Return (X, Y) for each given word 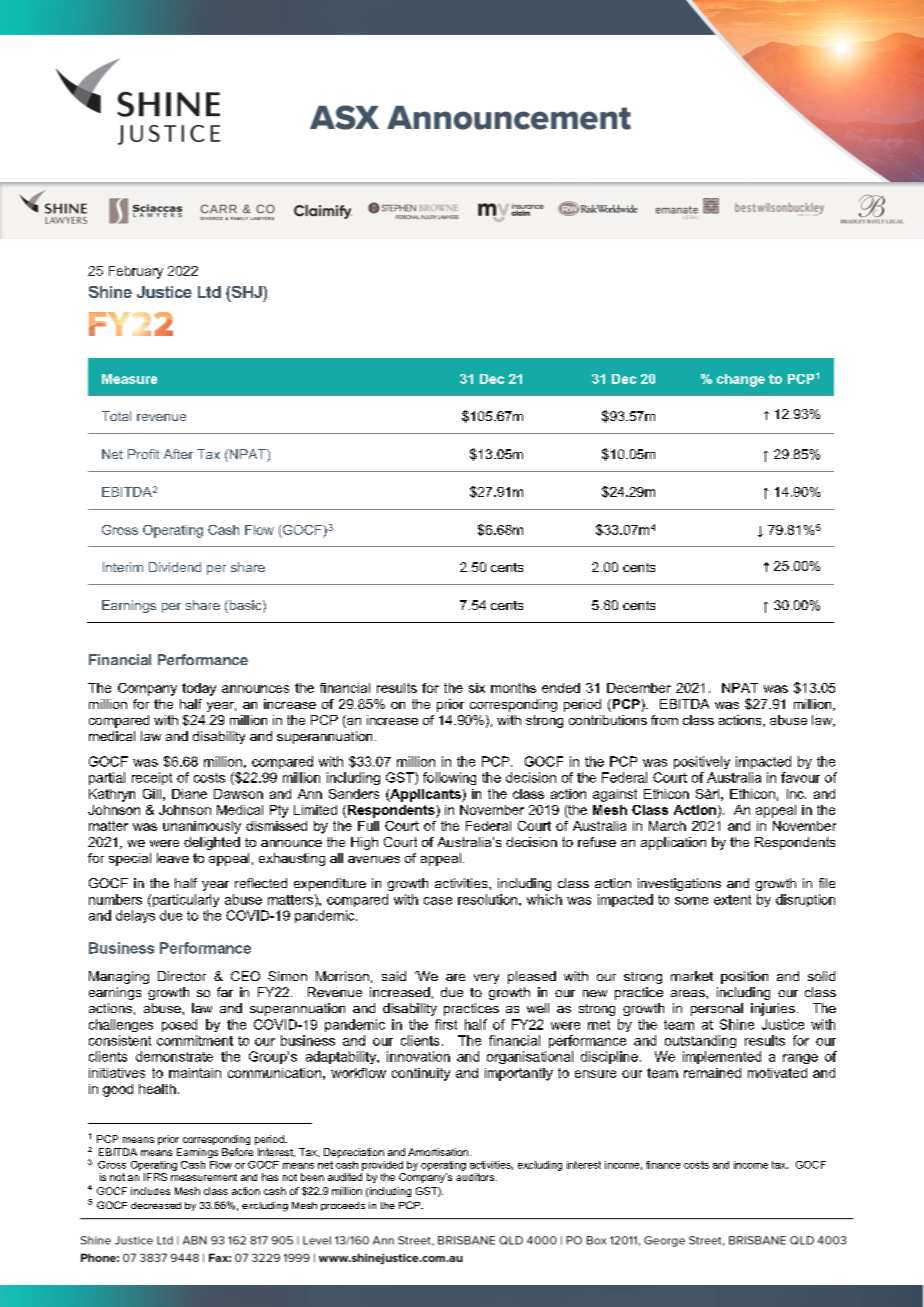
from (664, 720)
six (477, 688)
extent (732, 900)
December (639, 688)
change (741, 380)
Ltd (209, 292)
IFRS (155, 1177)
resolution (489, 899)
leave (173, 858)
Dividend (175, 567)
